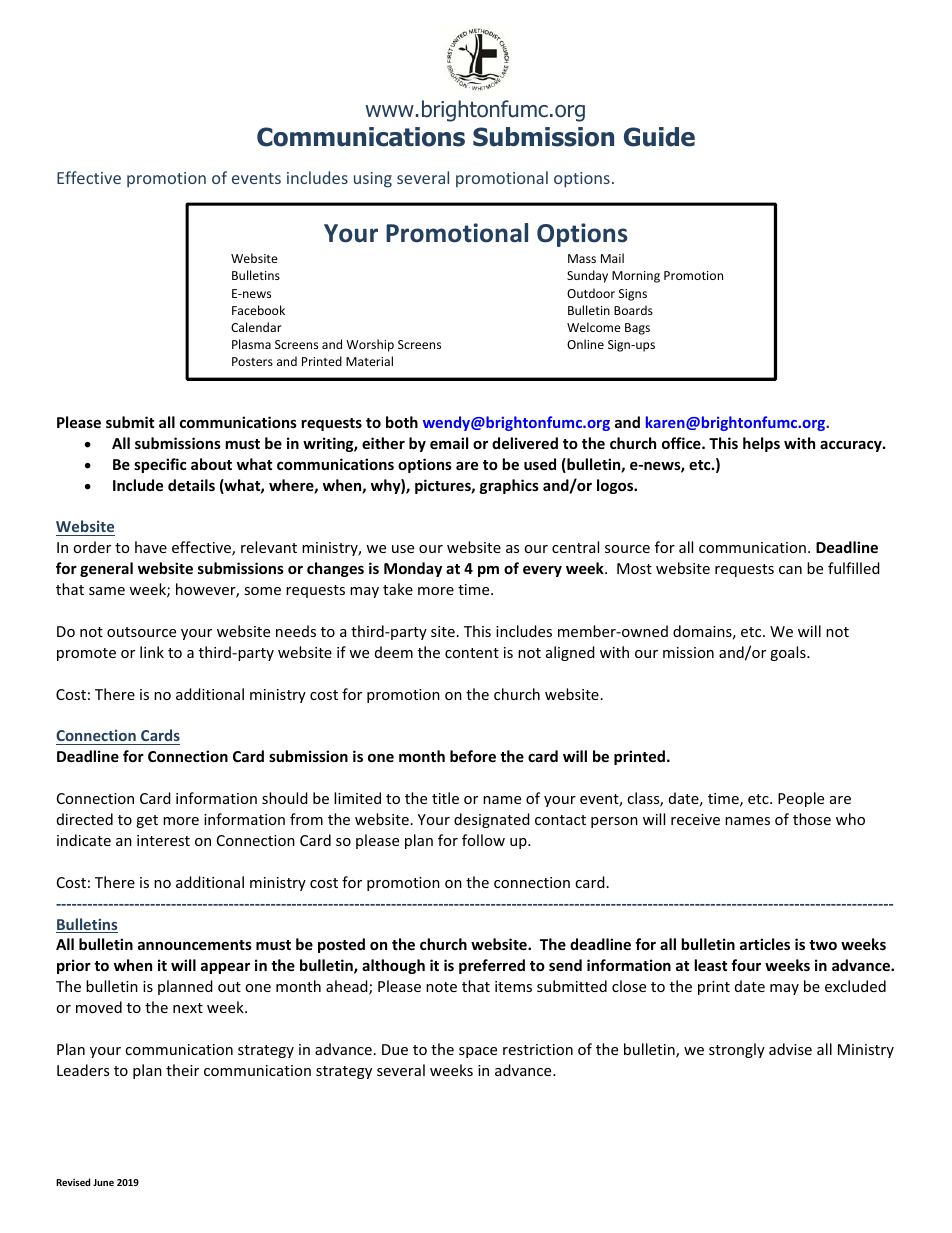 The image size is (952, 1233). I want to click on articles, so click(765, 944).
